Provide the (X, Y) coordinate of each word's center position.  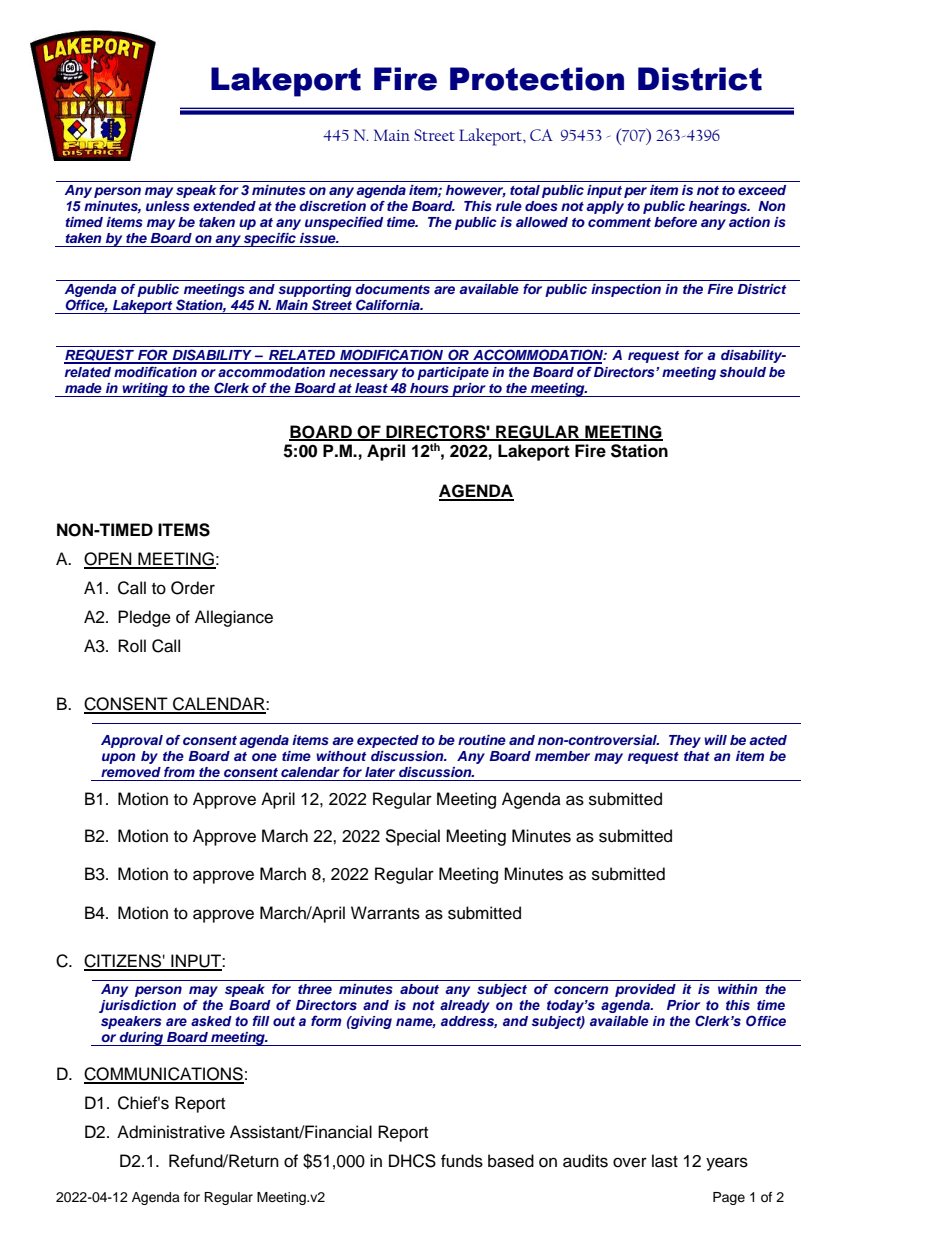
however (476, 191)
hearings (719, 207)
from (179, 772)
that (697, 756)
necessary (363, 374)
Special (412, 837)
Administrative (171, 1132)
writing (145, 390)
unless (168, 206)
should (742, 372)
